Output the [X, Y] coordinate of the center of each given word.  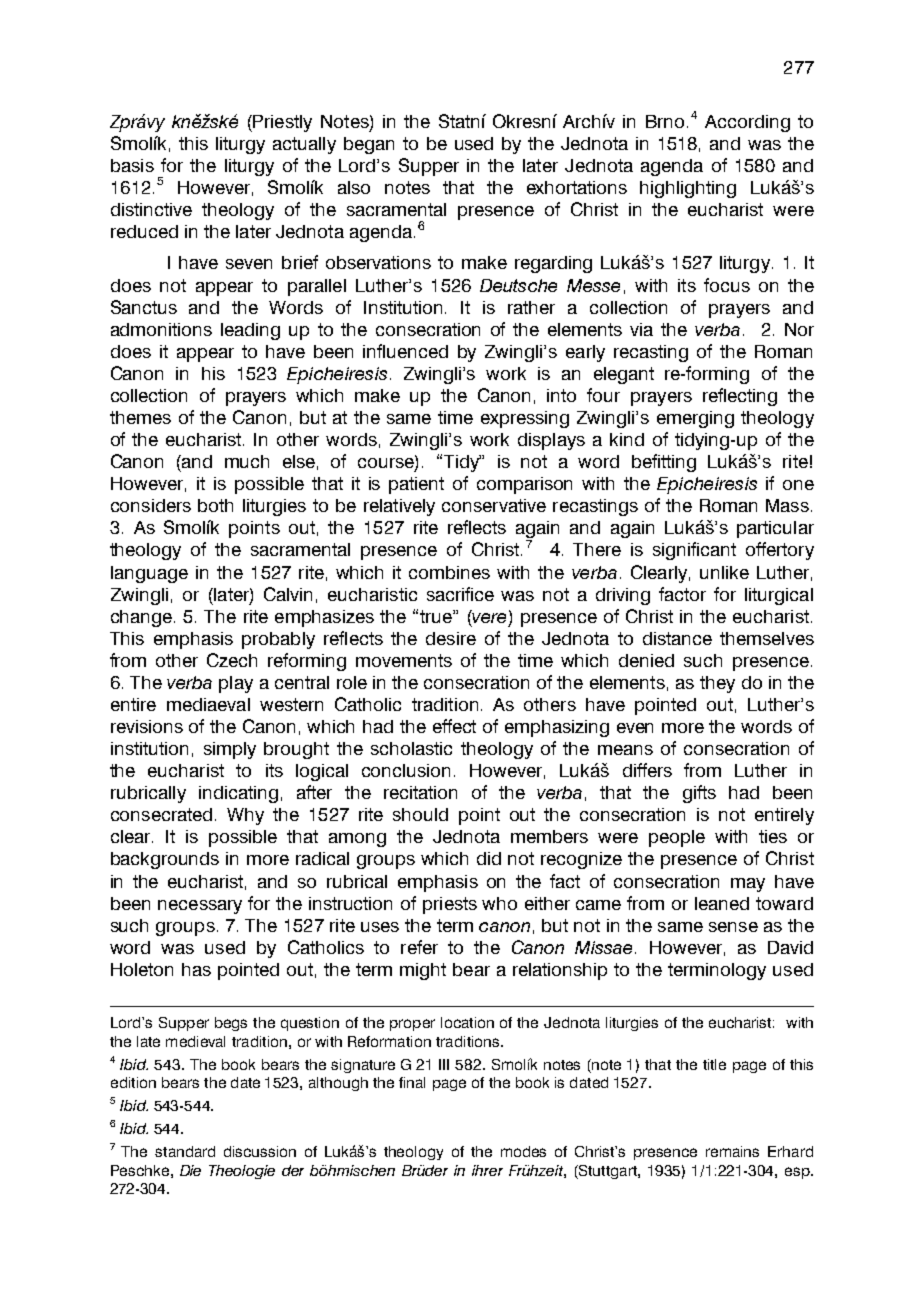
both [215, 505]
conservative [494, 505]
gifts [699, 794]
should [420, 814]
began [369, 145]
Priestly [281, 123]
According [747, 123]
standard [185, 1151]
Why [245, 816]
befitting [664, 463]
